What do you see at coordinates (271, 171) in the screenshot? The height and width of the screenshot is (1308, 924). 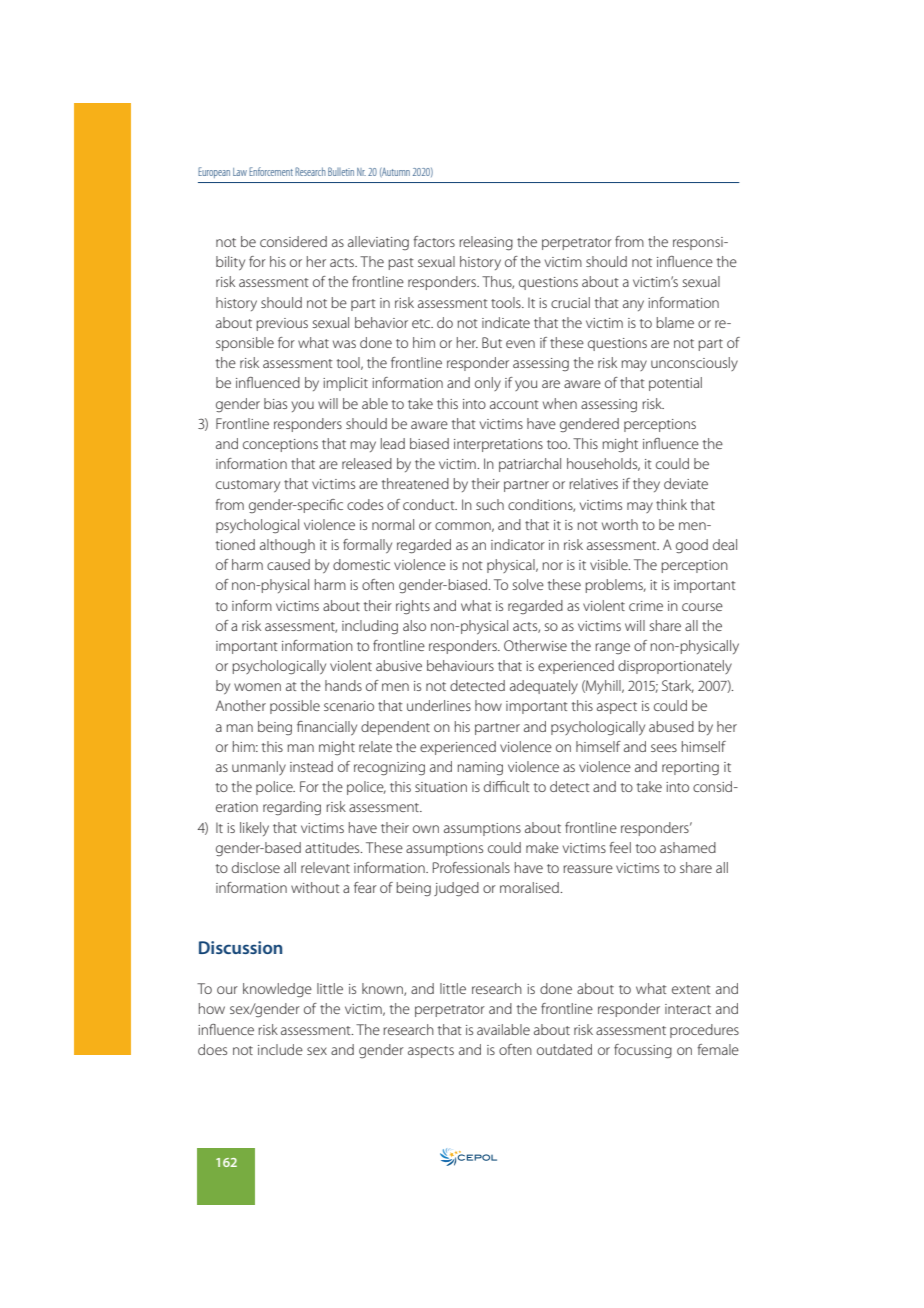 I see `Enforcement` at bounding box center [271, 171].
